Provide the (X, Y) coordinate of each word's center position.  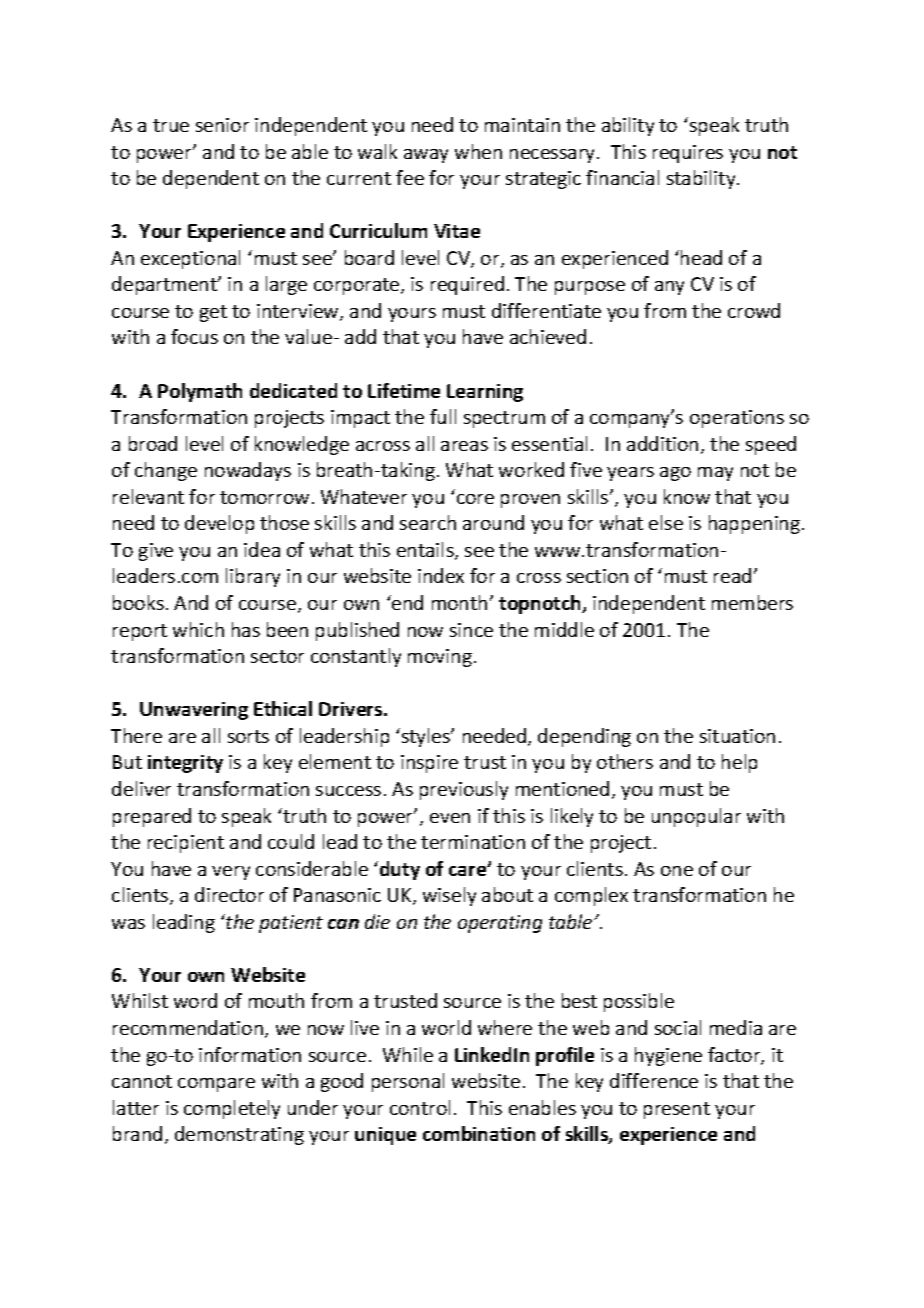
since (471, 630)
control (420, 1107)
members (752, 602)
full (443, 416)
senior (222, 125)
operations (737, 419)
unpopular (696, 817)
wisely (449, 896)
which (198, 629)
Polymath (200, 392)
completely (232, 1109)
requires (688, 154)
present (677, 1110)
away (426, 156)
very (231, 873)
